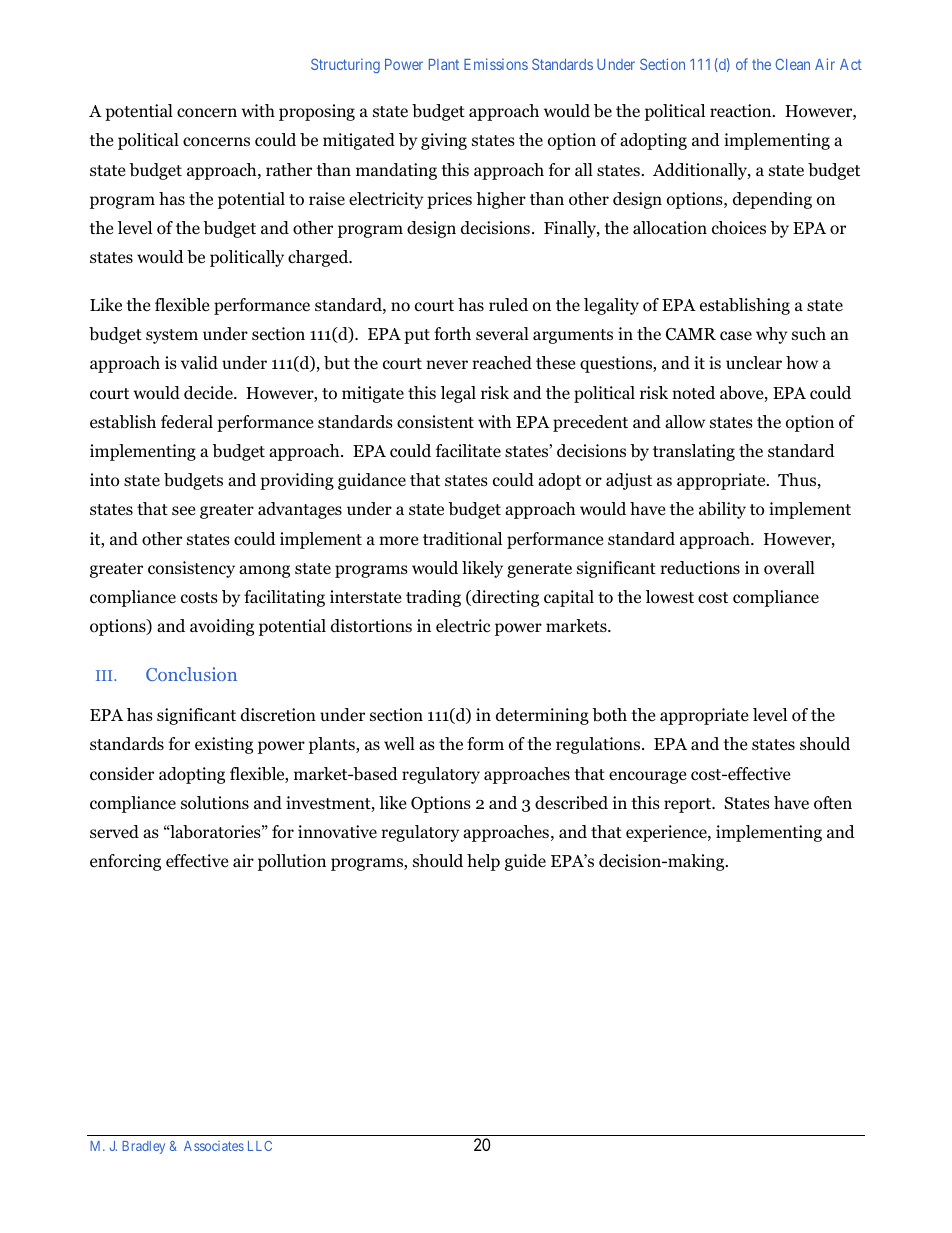 The height and width of the screenshot is (1233, 952). What do you see at coordinates (496, 64) in the screenshot?
I see `Emissions` at bounding box center [496, 64].
